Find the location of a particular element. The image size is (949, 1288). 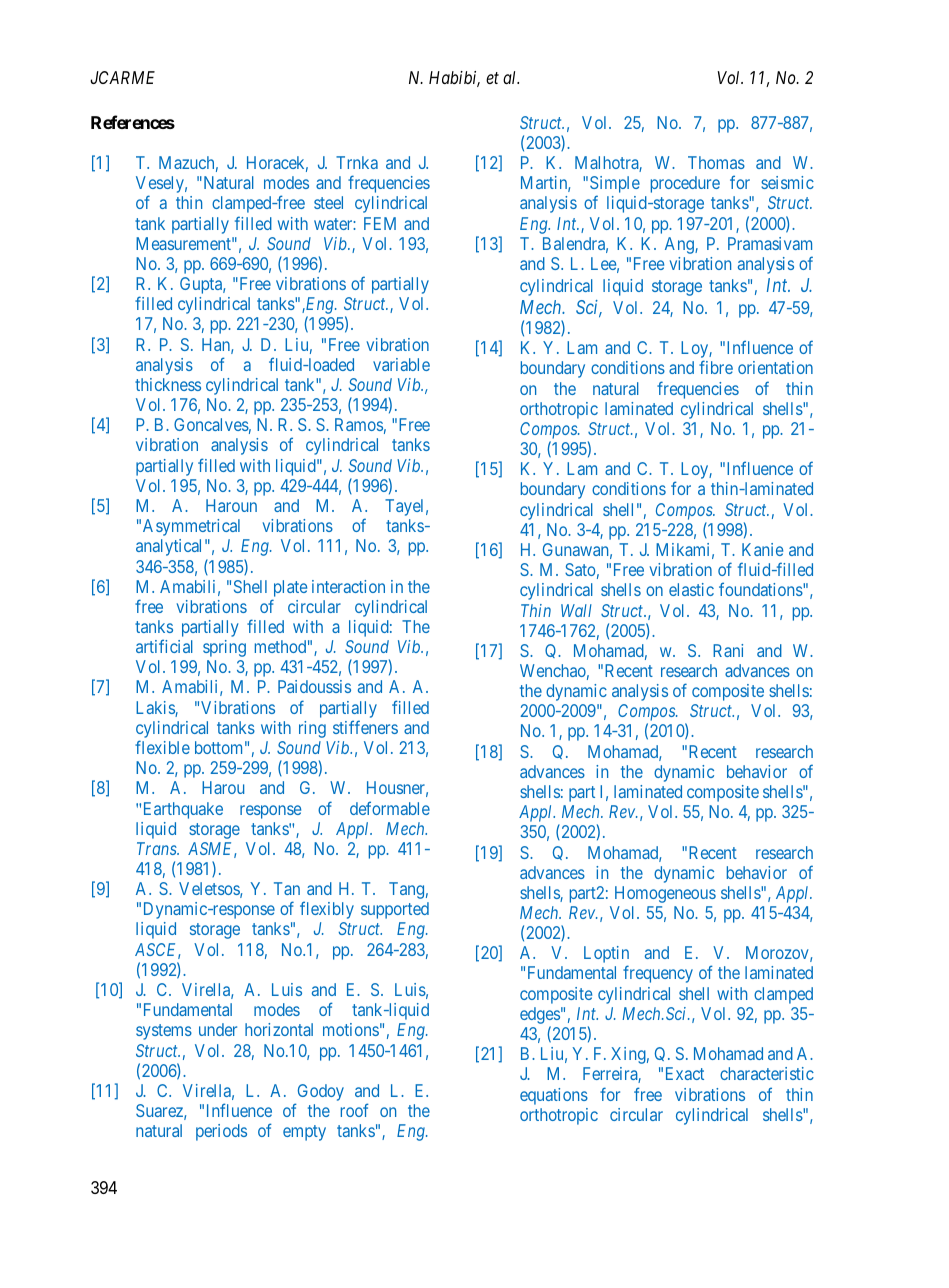

artificial is located at coordinates (164, 646).
